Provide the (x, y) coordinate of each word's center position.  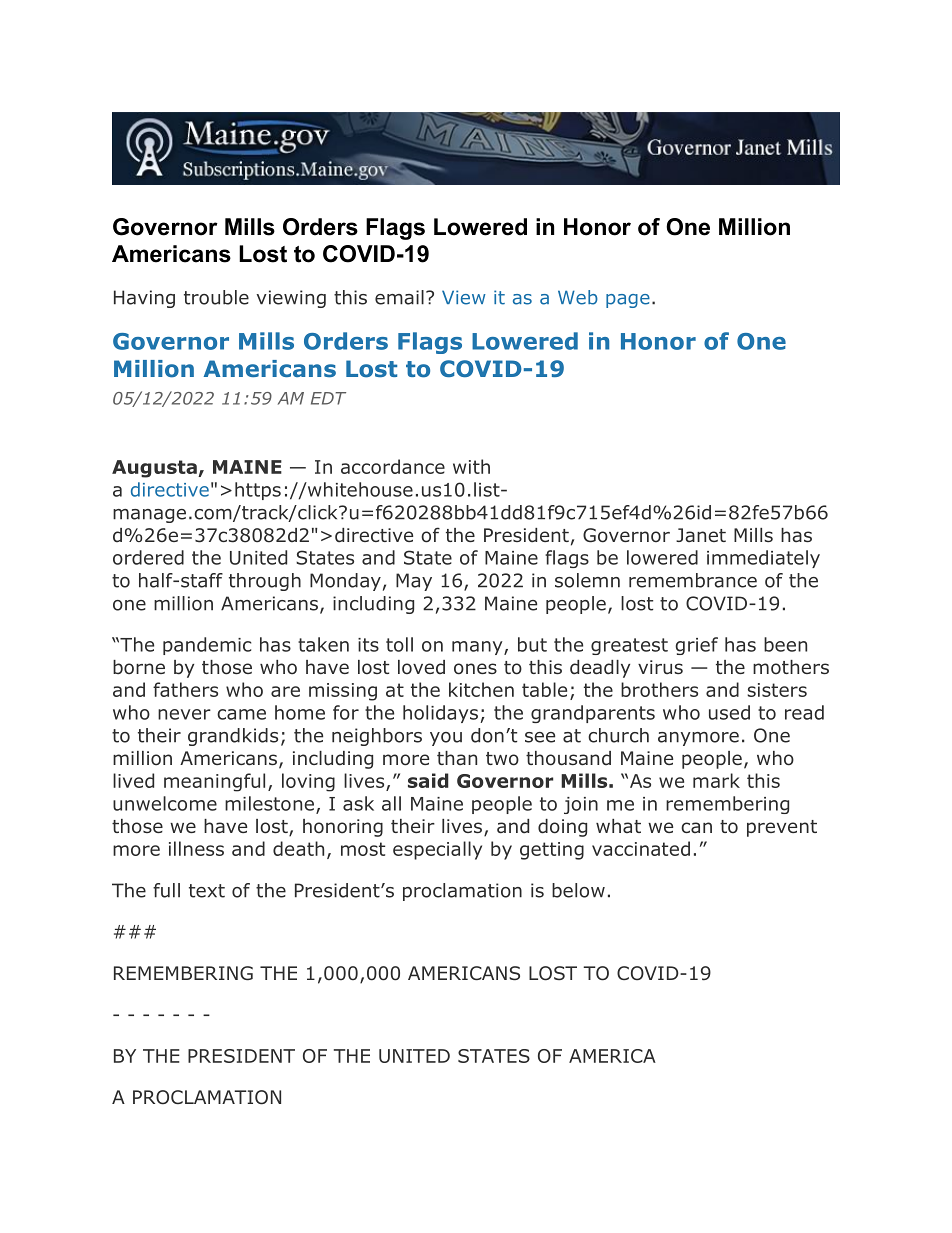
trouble (216, 297)
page (628, 301)
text (207, 891)
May (414, 582)
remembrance (693, 580)
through (265, 582)
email (399, 297)
